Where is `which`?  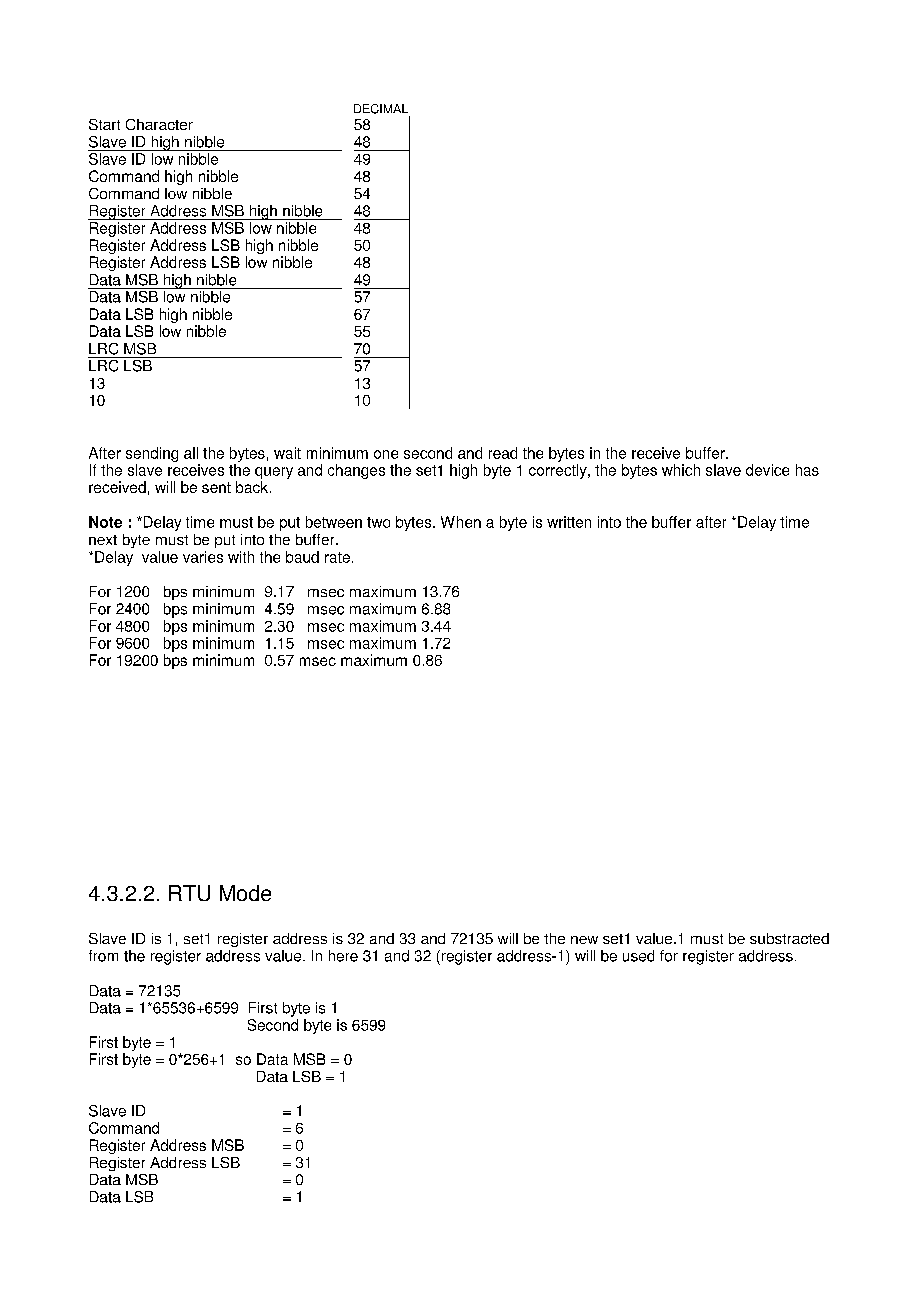
which is located at coordinates (681, 470).
